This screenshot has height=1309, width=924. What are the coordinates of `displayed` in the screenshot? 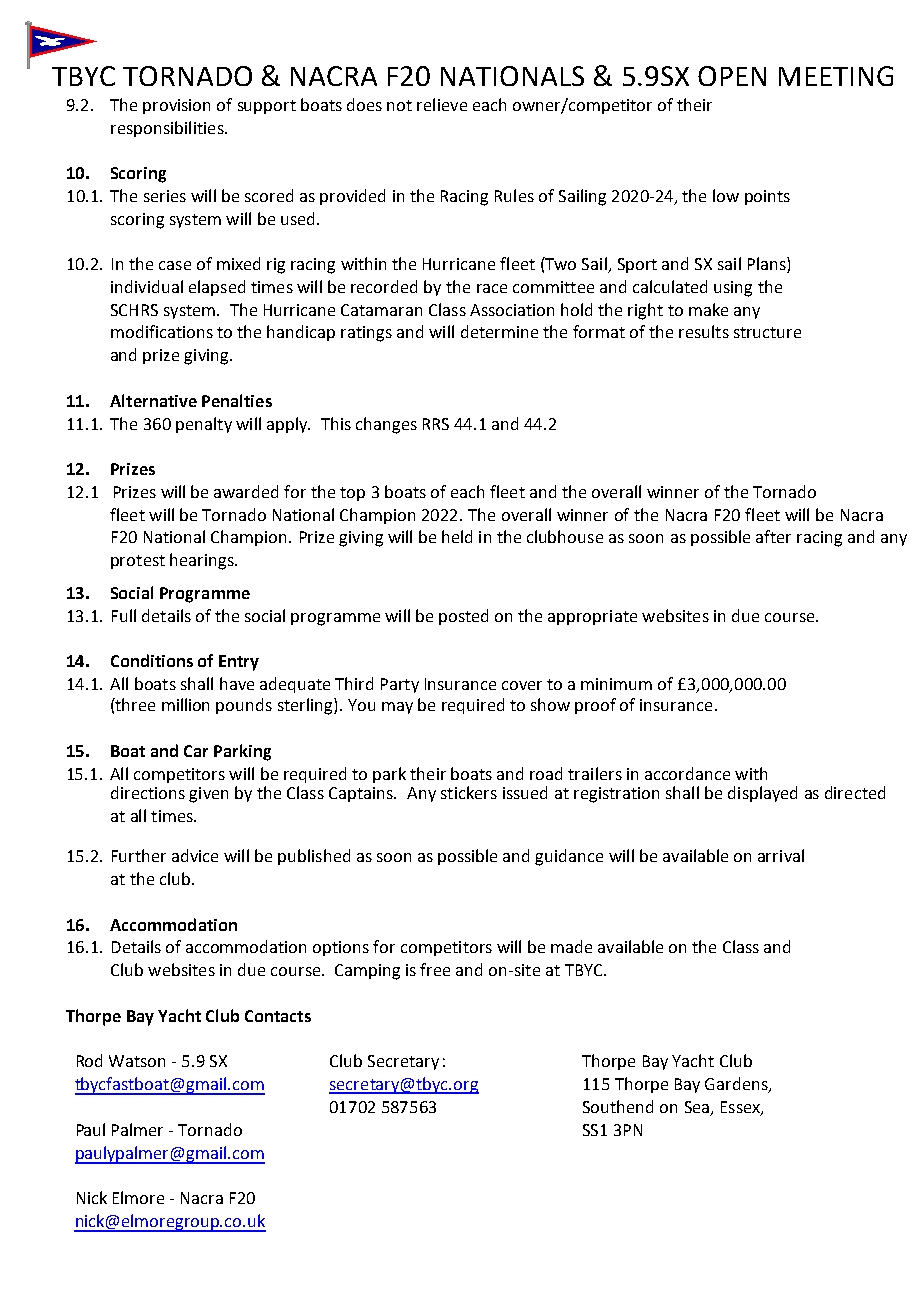 It's located at (762, 794).
